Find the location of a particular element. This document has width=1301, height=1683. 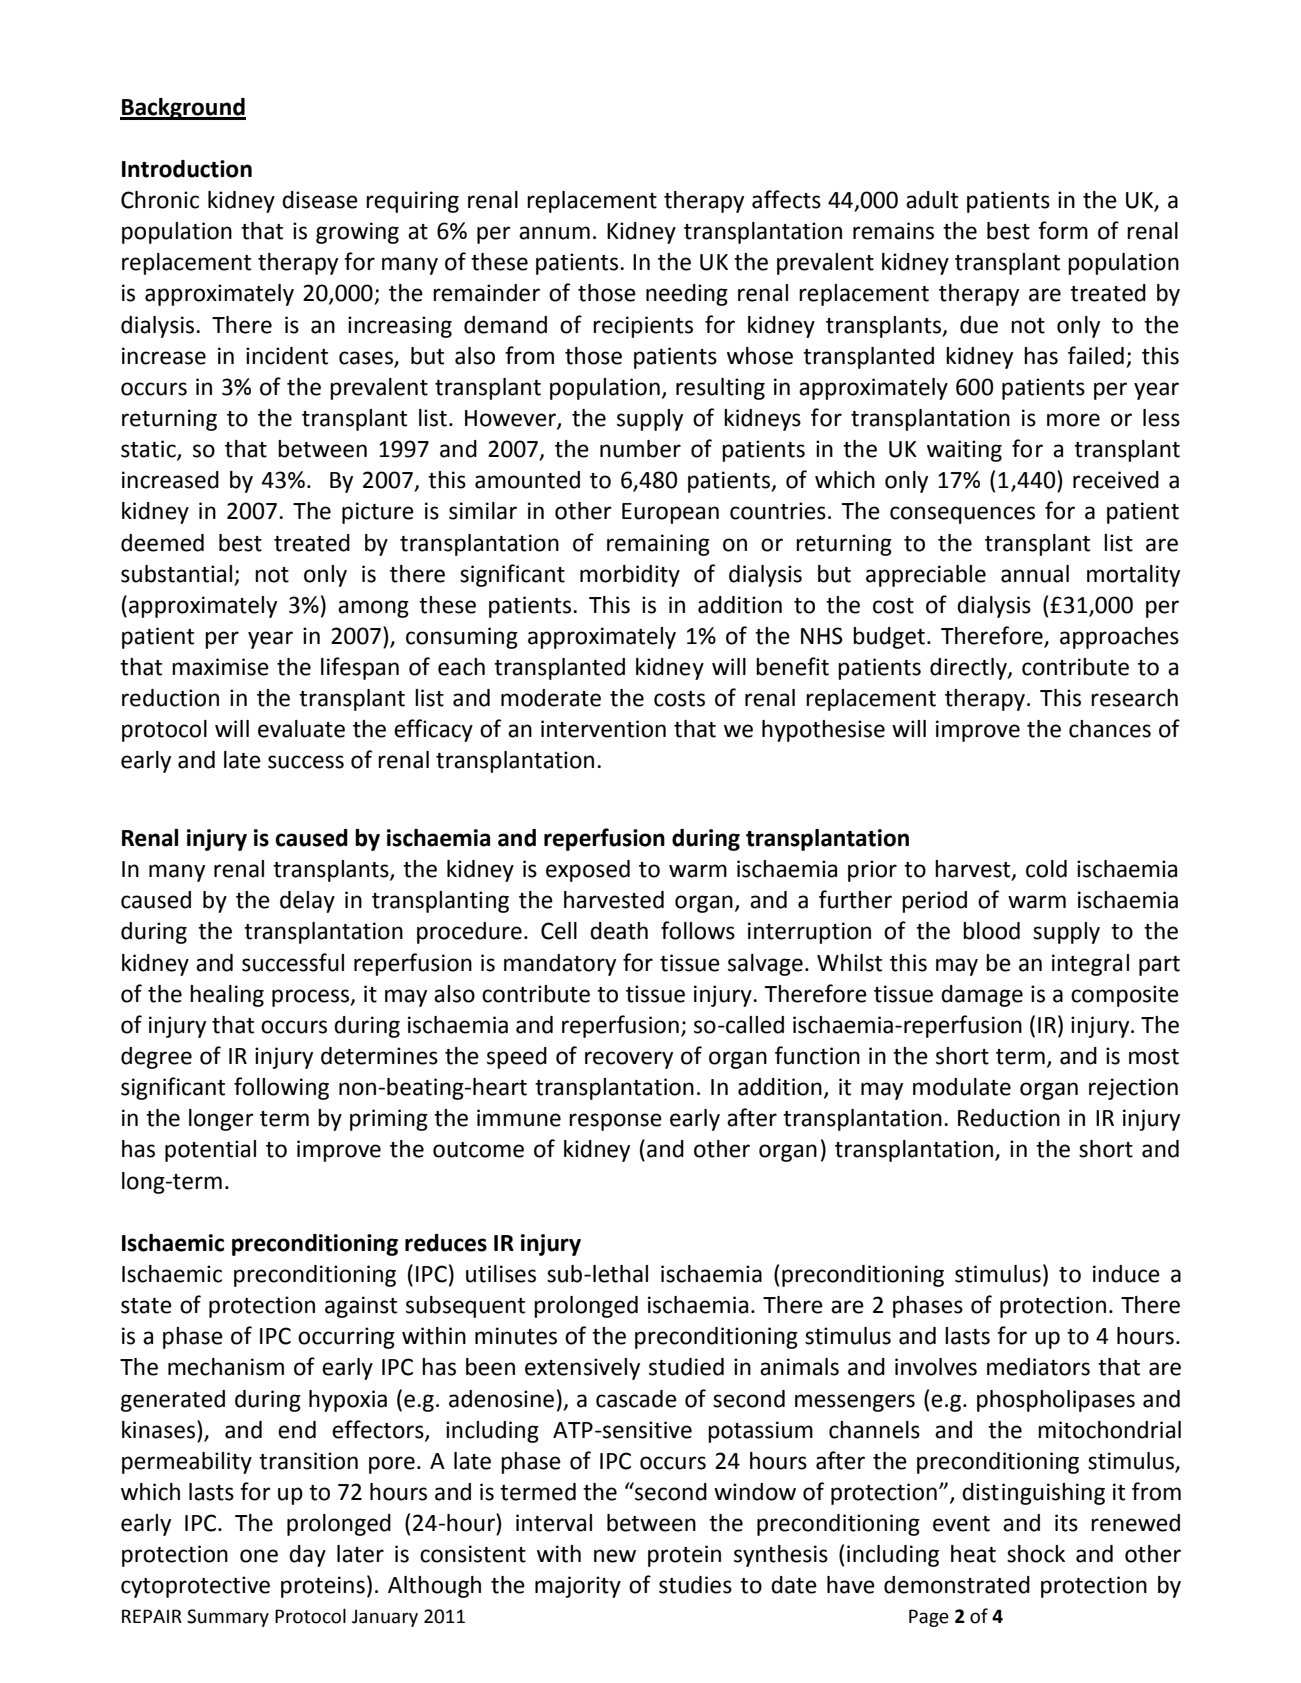

following is located at coordinates (281, 1088).
